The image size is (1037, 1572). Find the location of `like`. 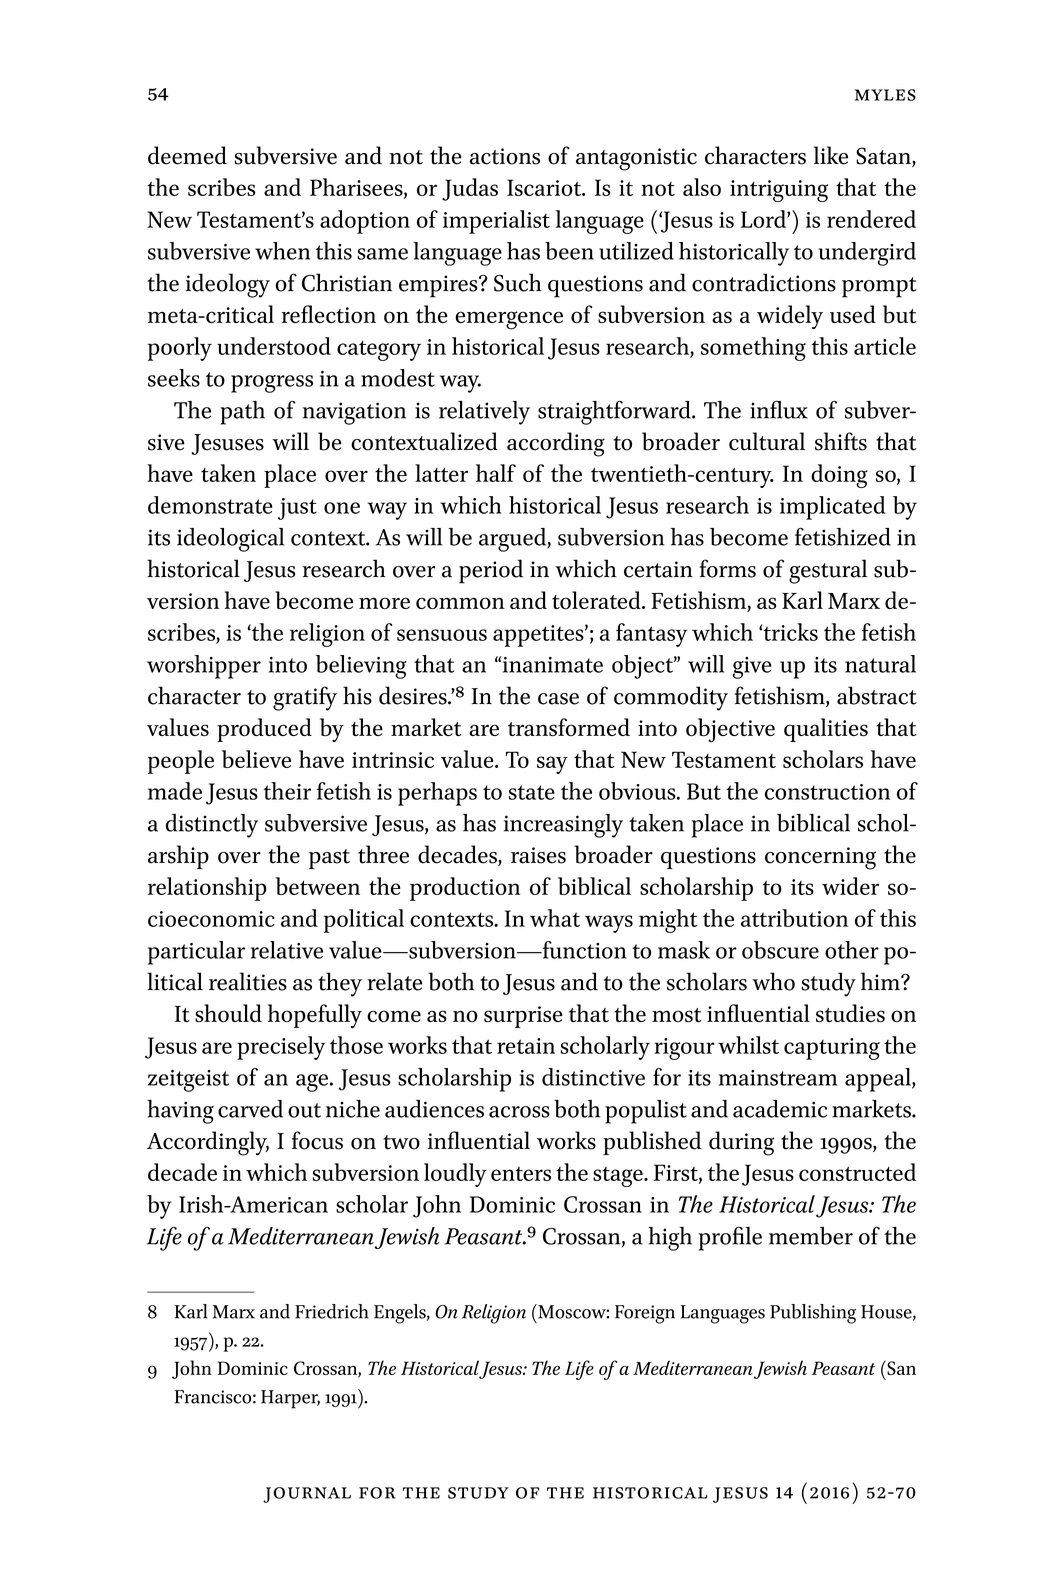

like is located at coordinates (831, 155).
